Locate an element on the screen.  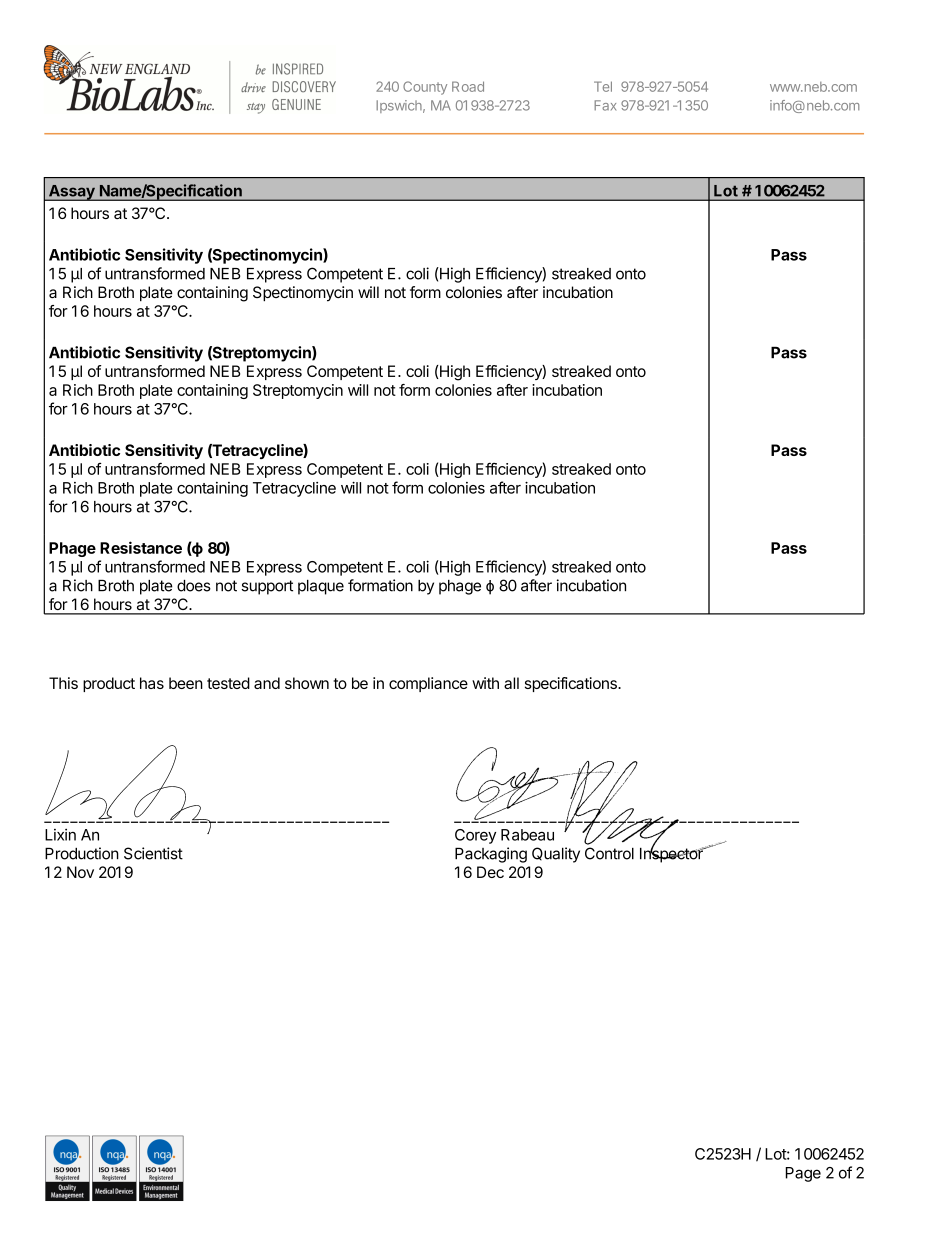
Inspector is located at coordinates (672, 854).
